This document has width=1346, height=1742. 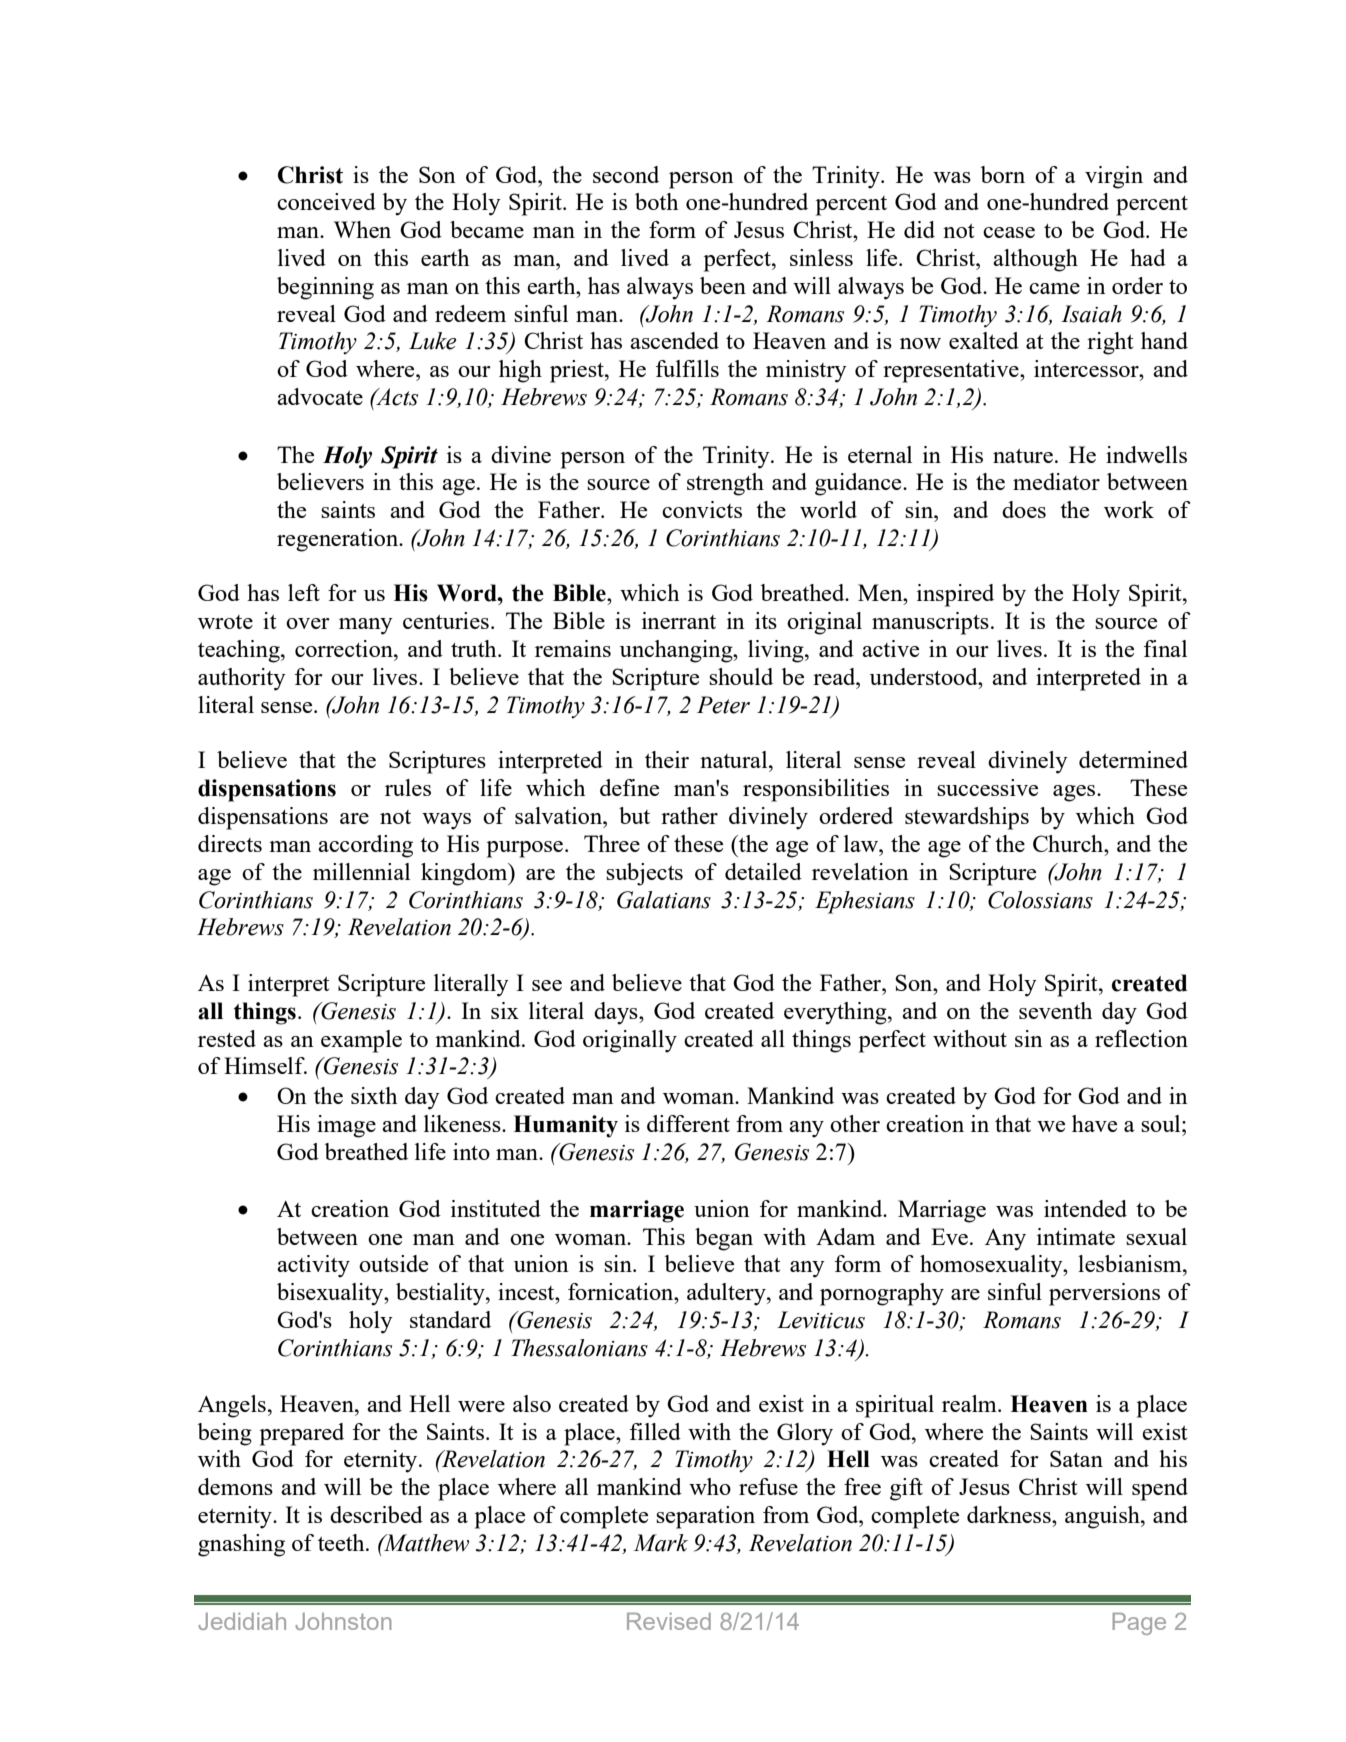 What do you see at coordinates (1040, 900) in the document?
I see `Colossians` at bounding box center [1040, 900].
